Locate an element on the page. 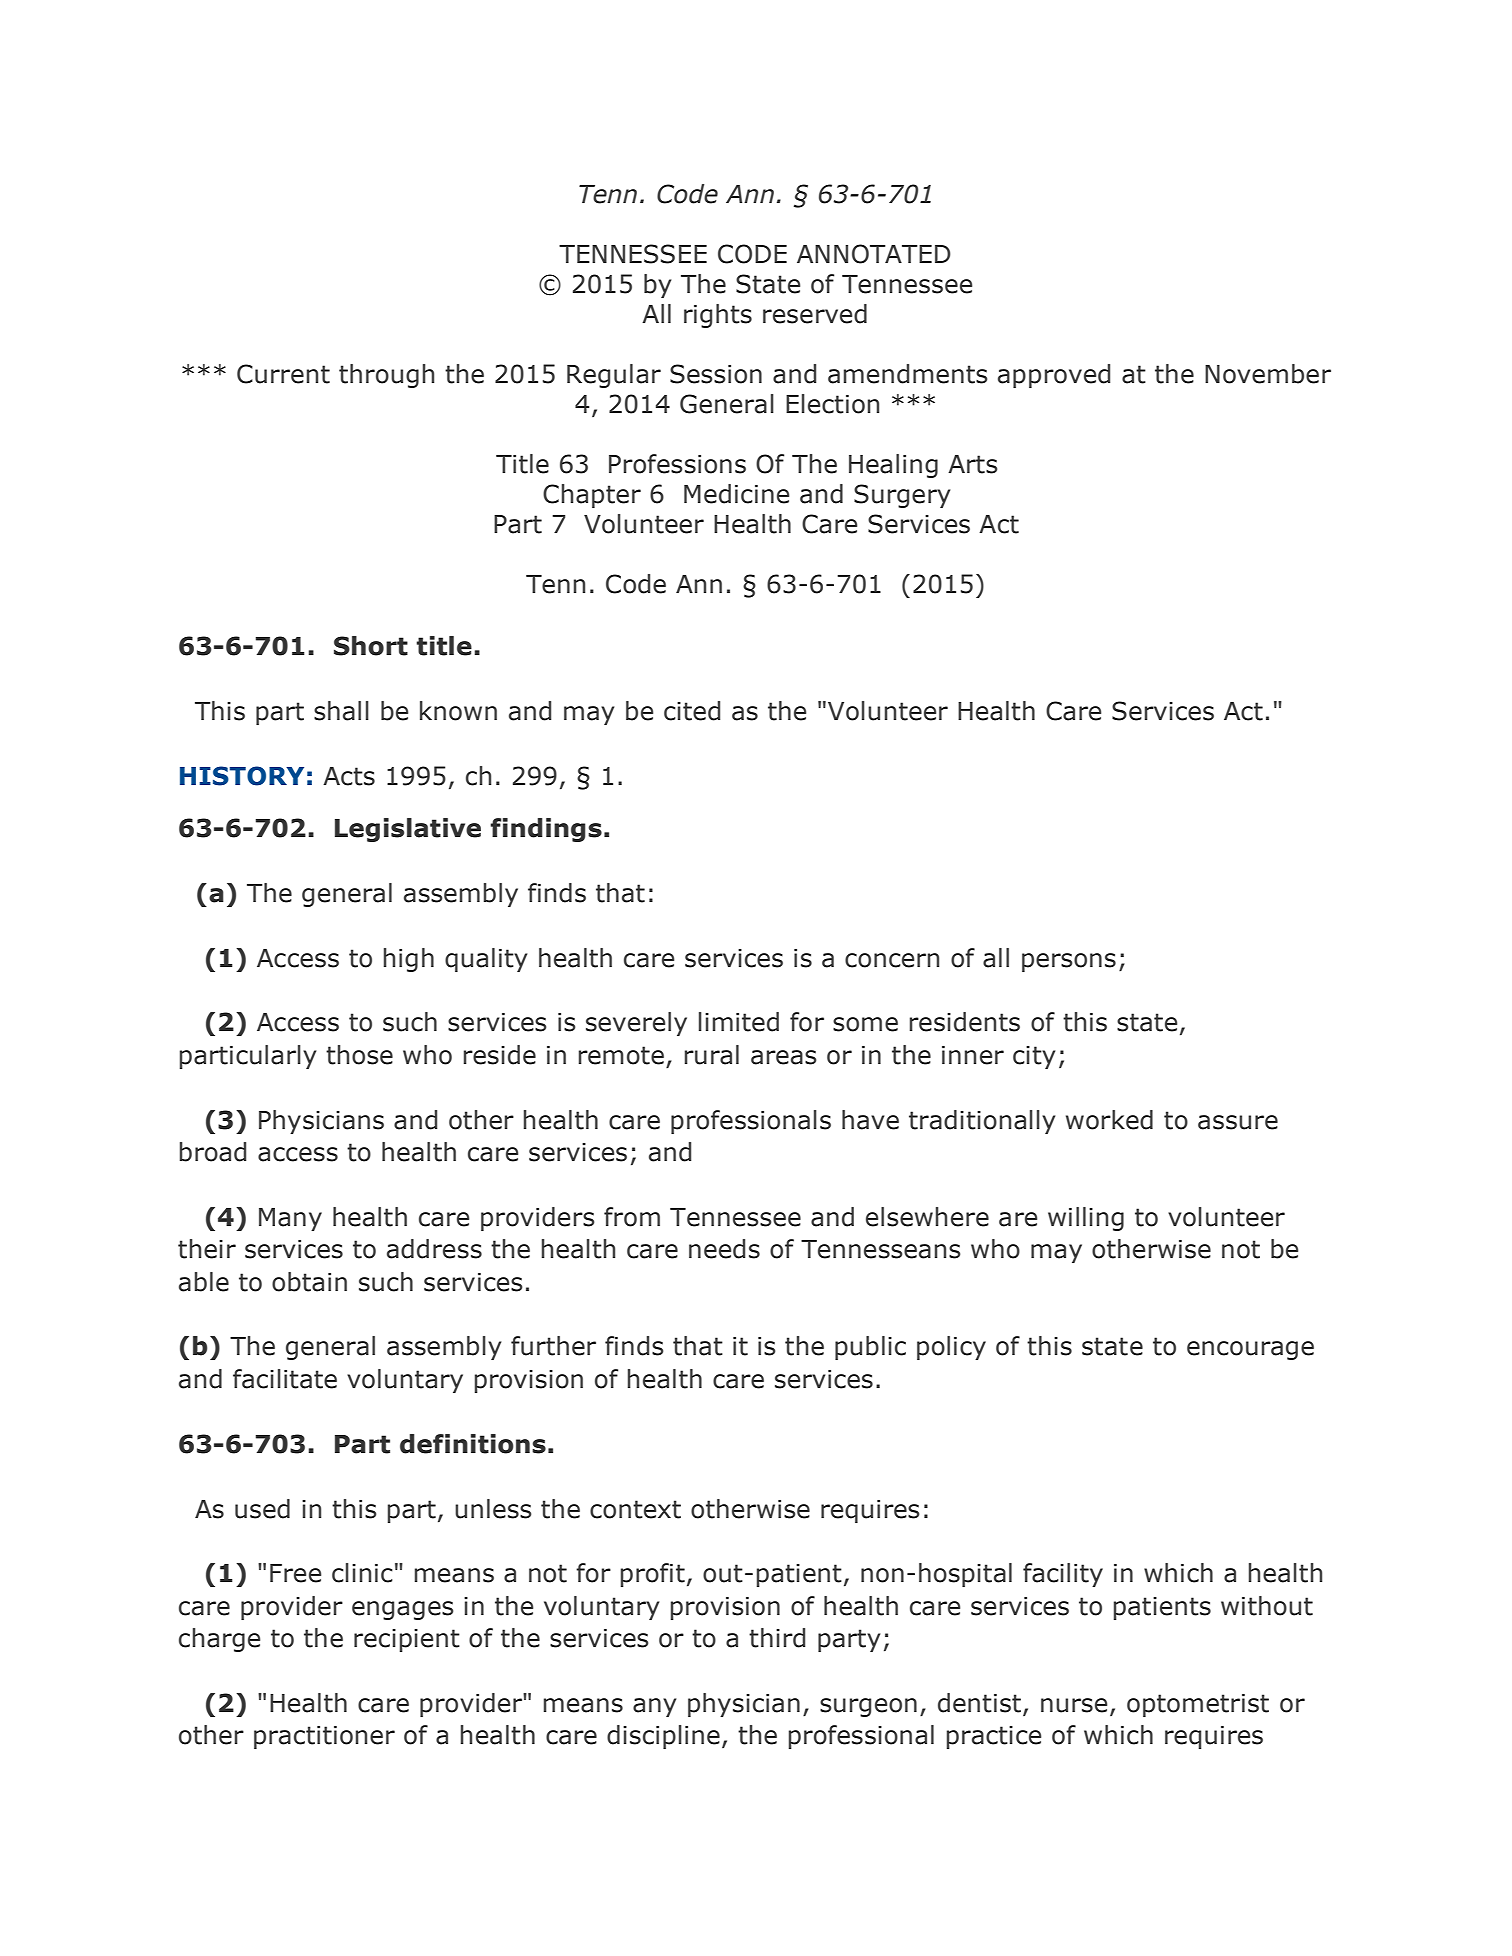 The width and height of the image is (1512, 1956). practitioner is located at coordinates (324, 1737).
